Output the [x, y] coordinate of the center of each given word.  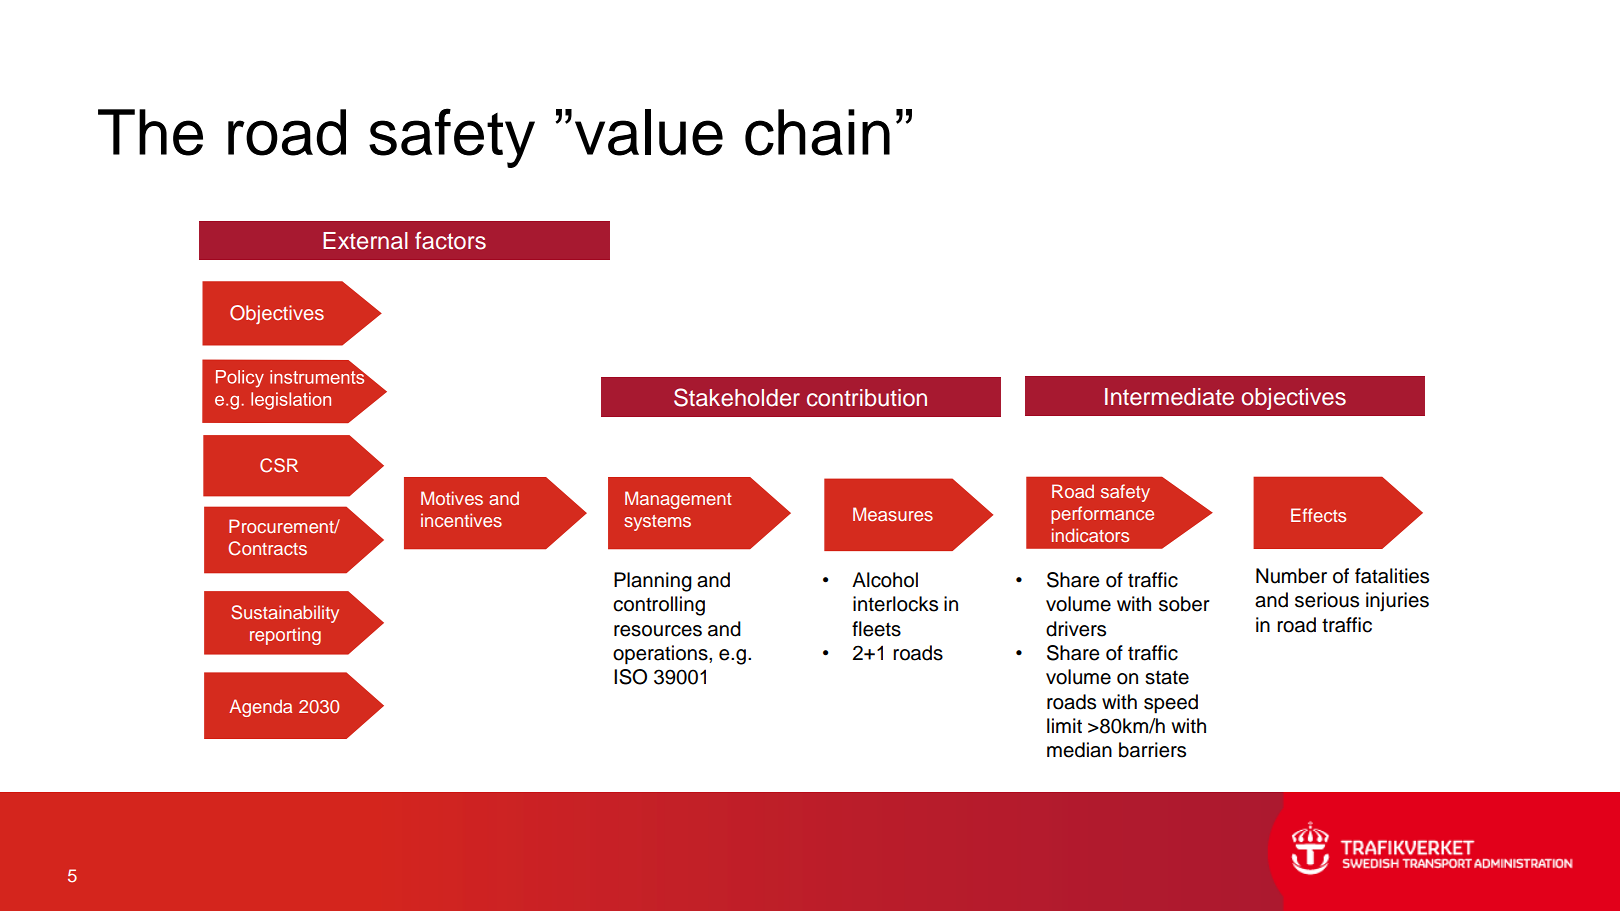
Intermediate [1169, 397]
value [649, 132]
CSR [279, 465]
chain [817, 132]
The [150, 132]
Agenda [260, 708]
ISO [630, 677]
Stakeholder [737, 397]
